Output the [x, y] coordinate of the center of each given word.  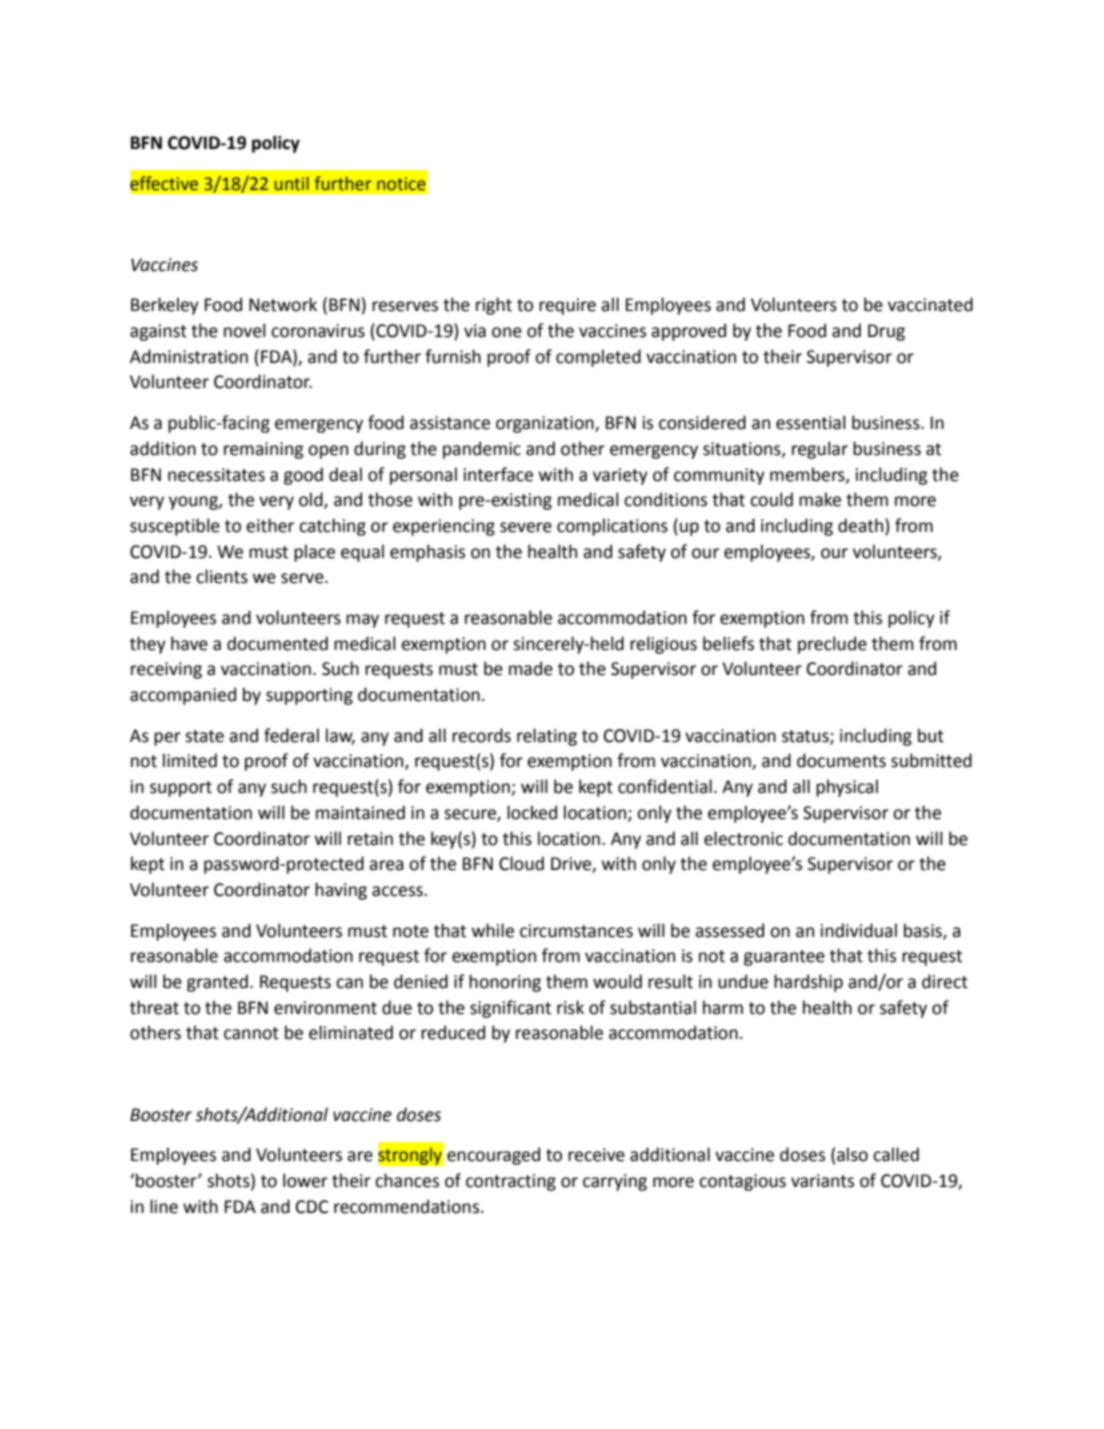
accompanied [183, 696]
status [806, 737]
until [291, 183]
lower [305, 1180]
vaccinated [930, 304]
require [567, 306]
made [531, 668]
